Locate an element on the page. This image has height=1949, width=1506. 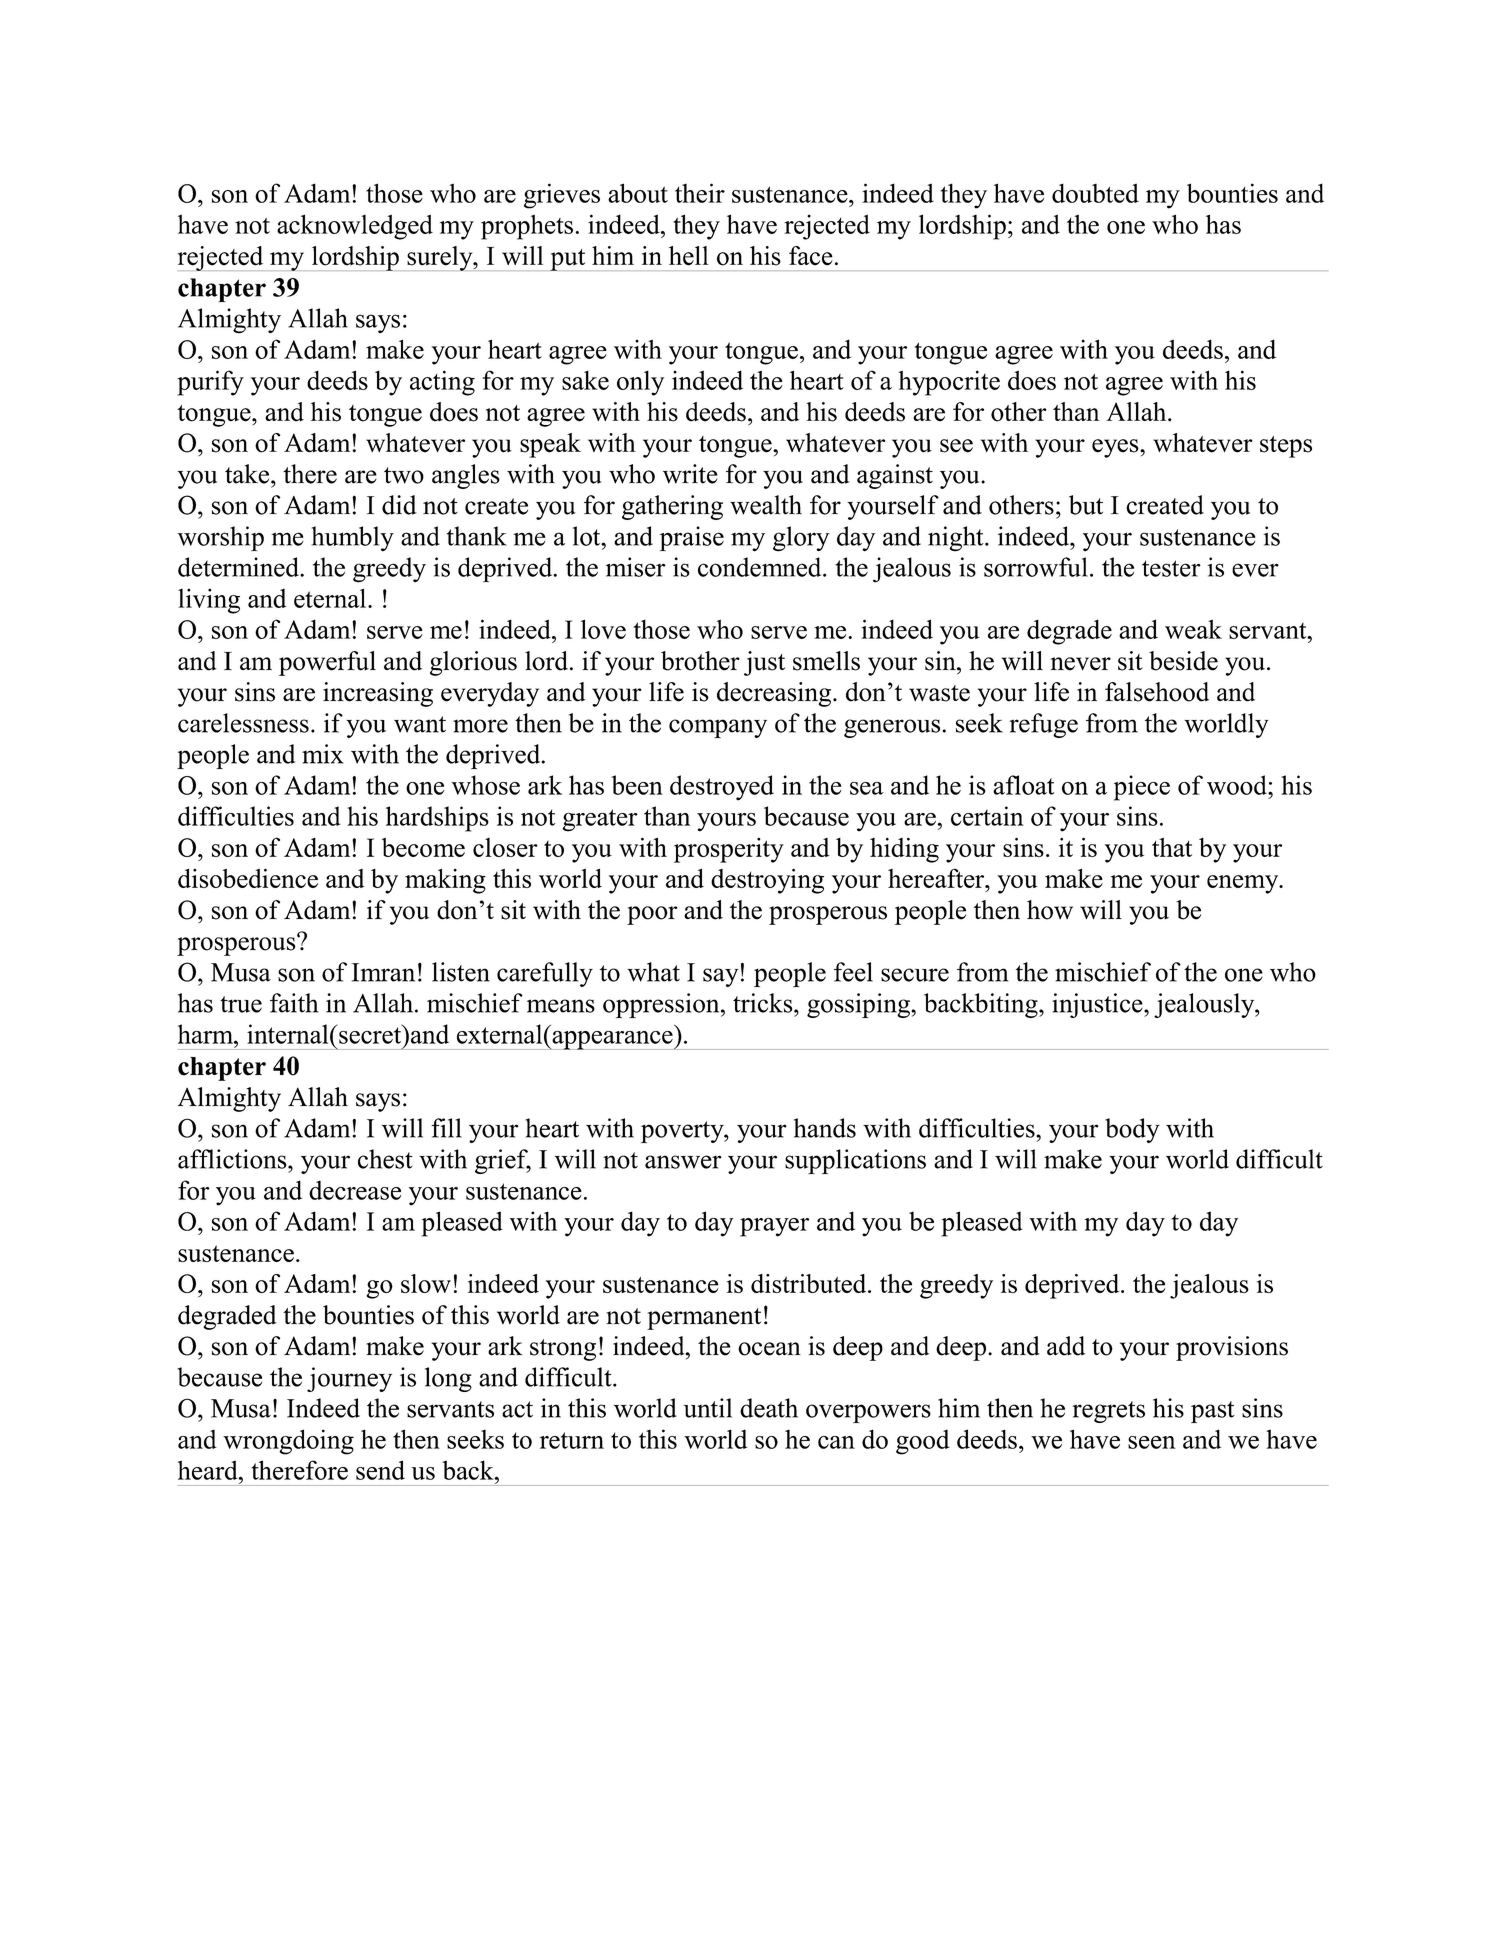
faith is located at coordinates (294, 1003).
